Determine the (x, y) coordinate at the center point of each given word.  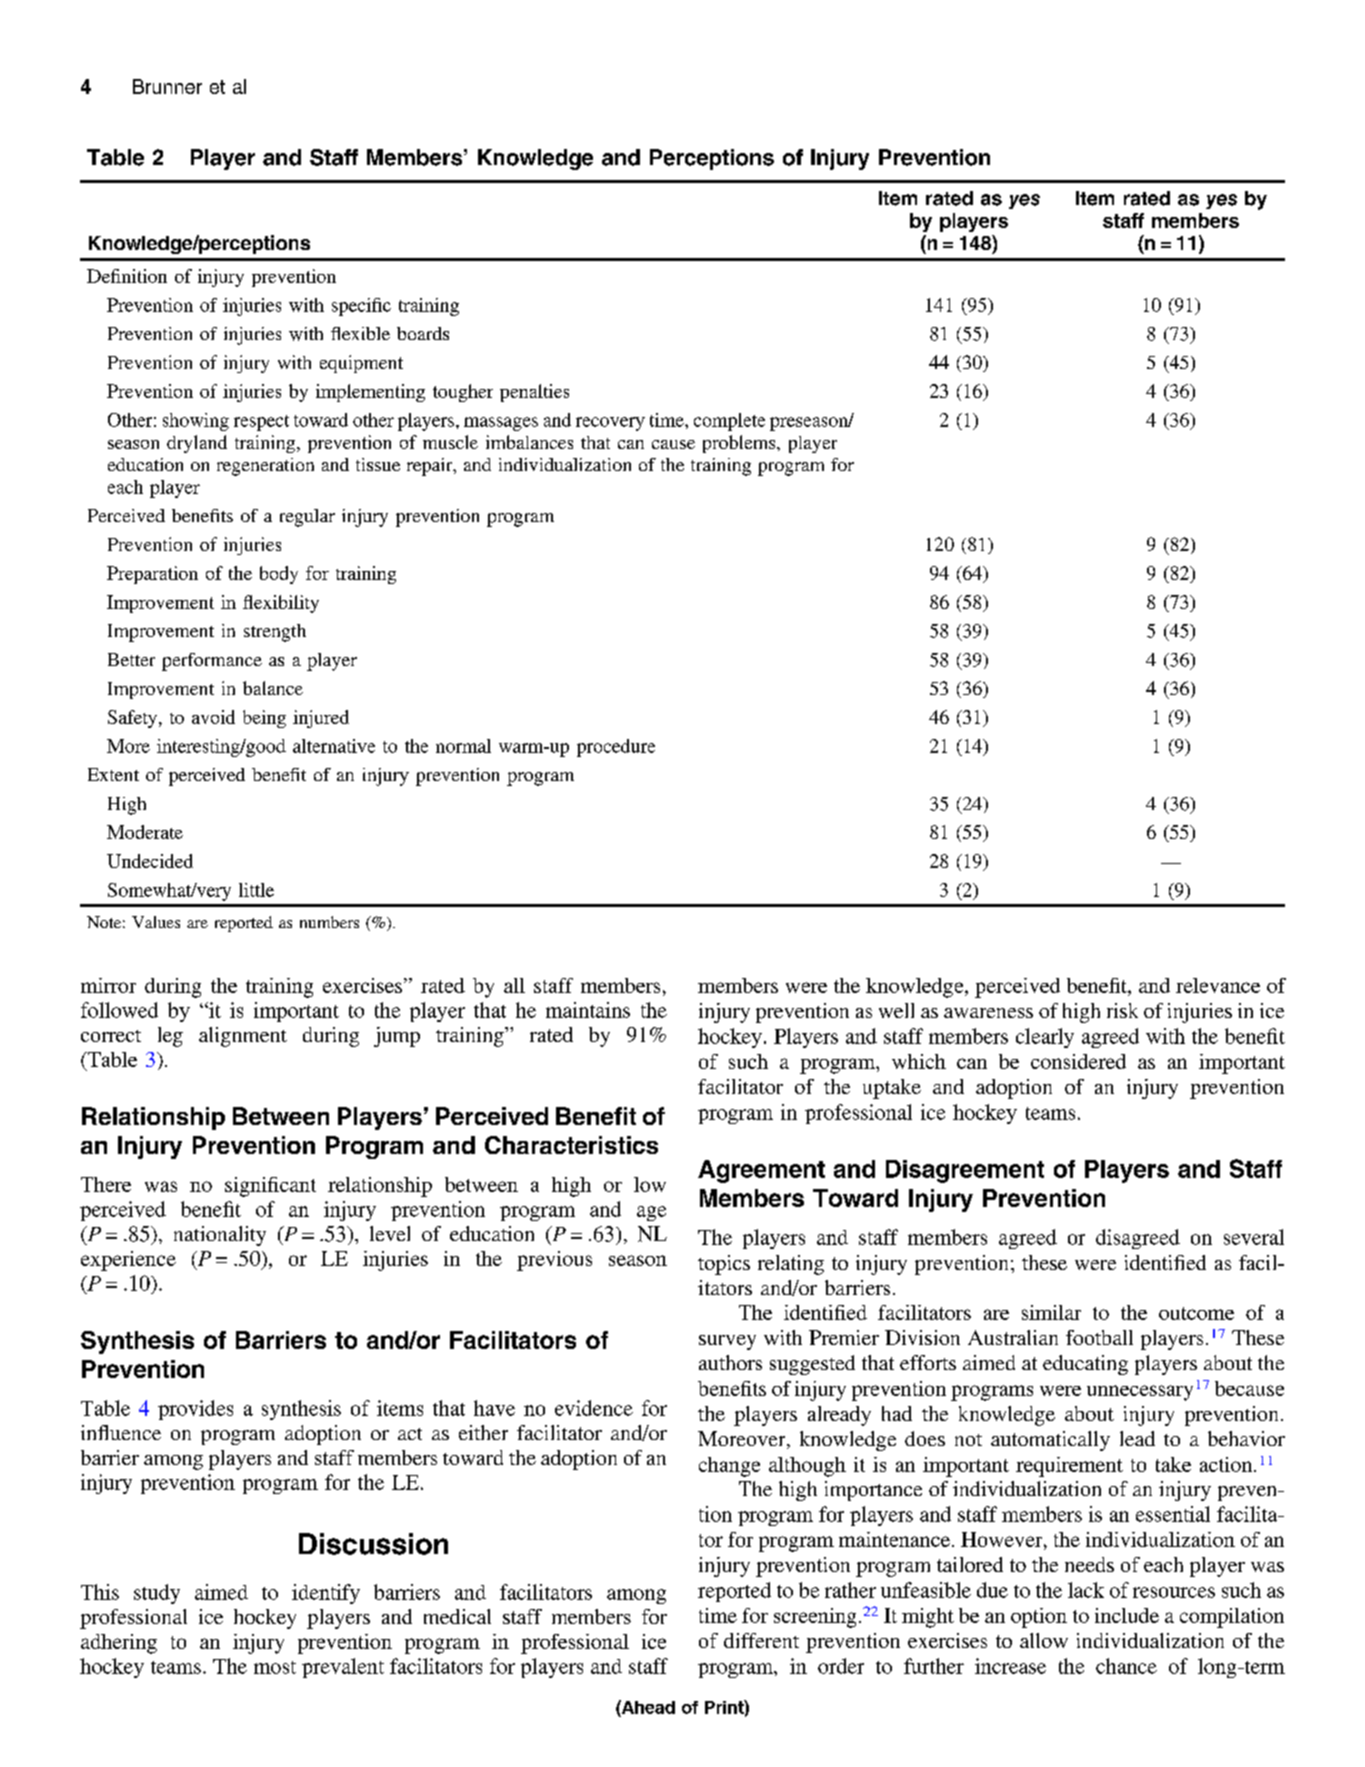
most (275, 1667)
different (761, 1640)
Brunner (167, 86)
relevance (1218, 985)
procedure (616, 748)
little (256, 890)
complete (729, 422)
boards (423, 333)
